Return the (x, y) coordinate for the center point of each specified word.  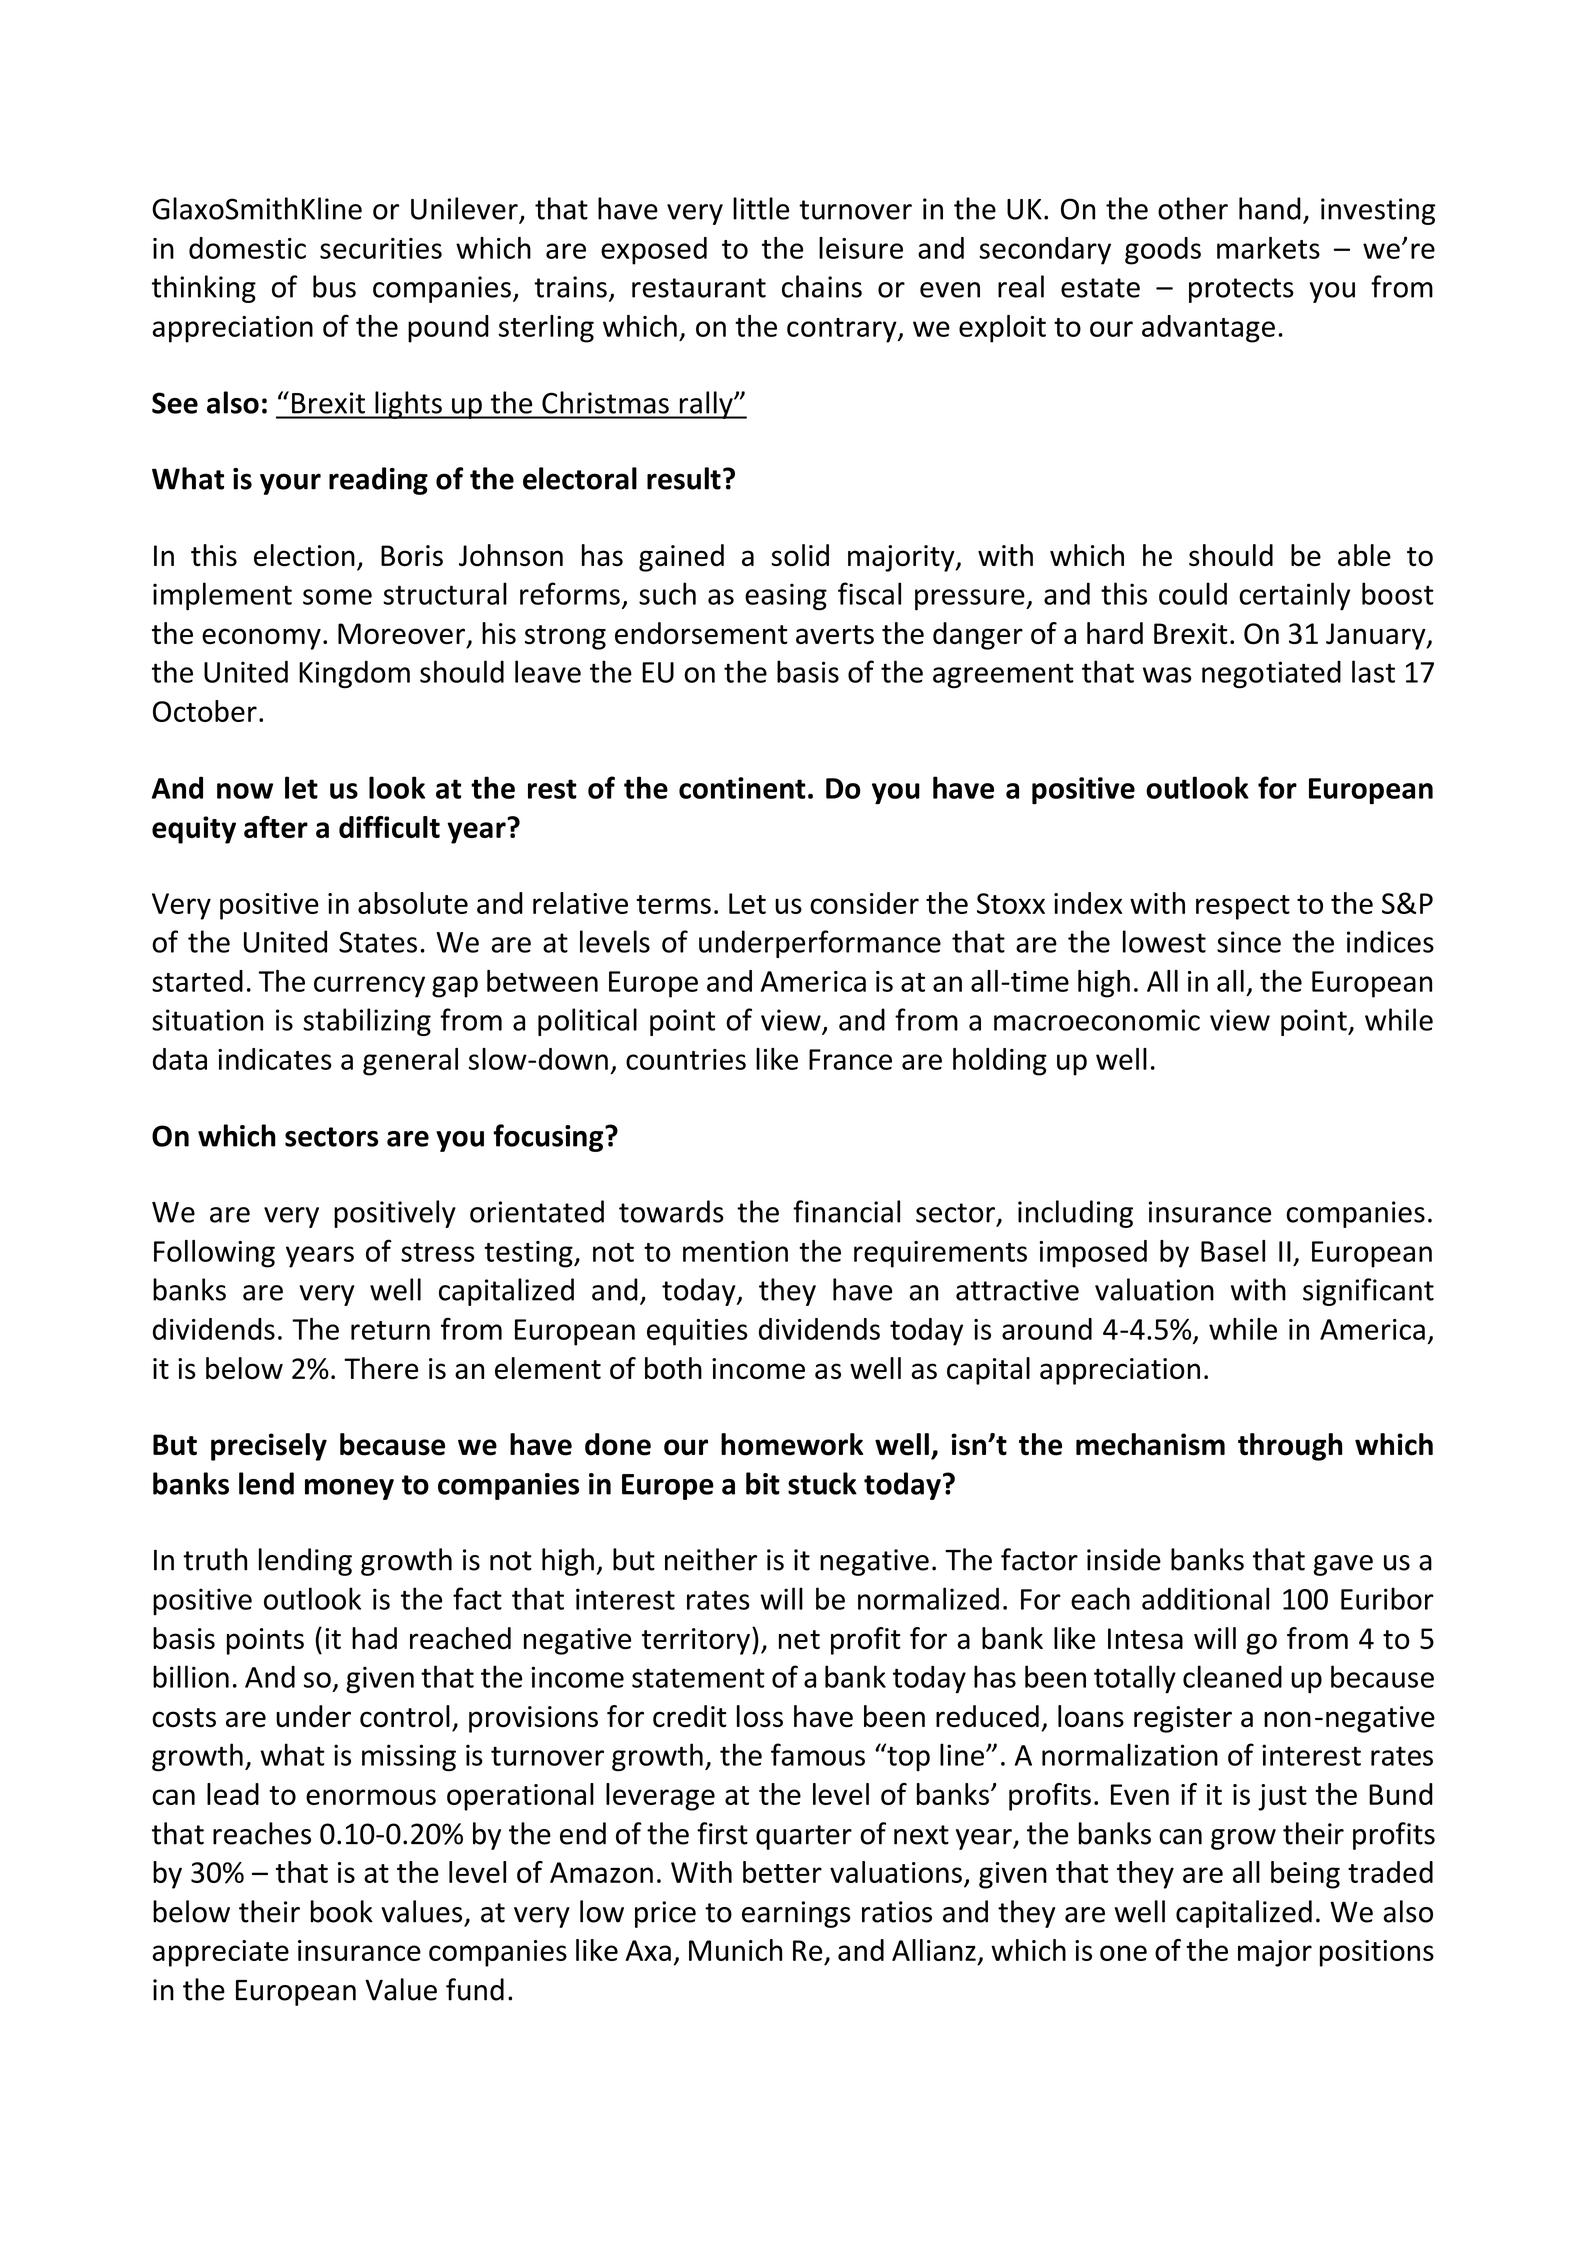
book (342, 1911)
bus (334, 286)
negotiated (1271, 674)
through (1290, 1447)
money (349, 1489)
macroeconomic (1097, 1020)
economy (261, 639)
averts (835, 635)
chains (822, 286)
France (850, 1059)
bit (763, 1483)
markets (1268, 248)
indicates (275, 1059)
